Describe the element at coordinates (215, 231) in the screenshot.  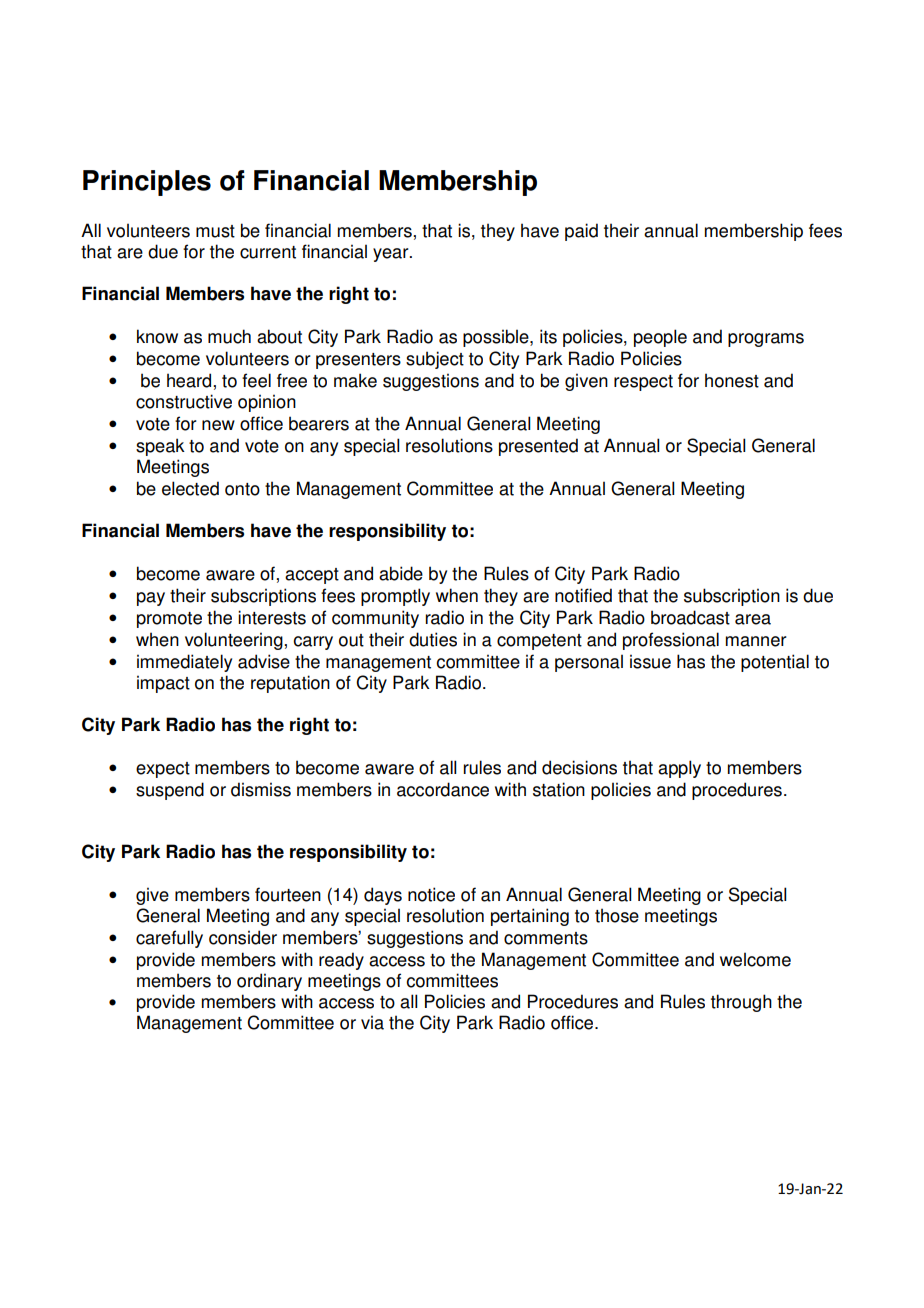
I see `must` at that location.
